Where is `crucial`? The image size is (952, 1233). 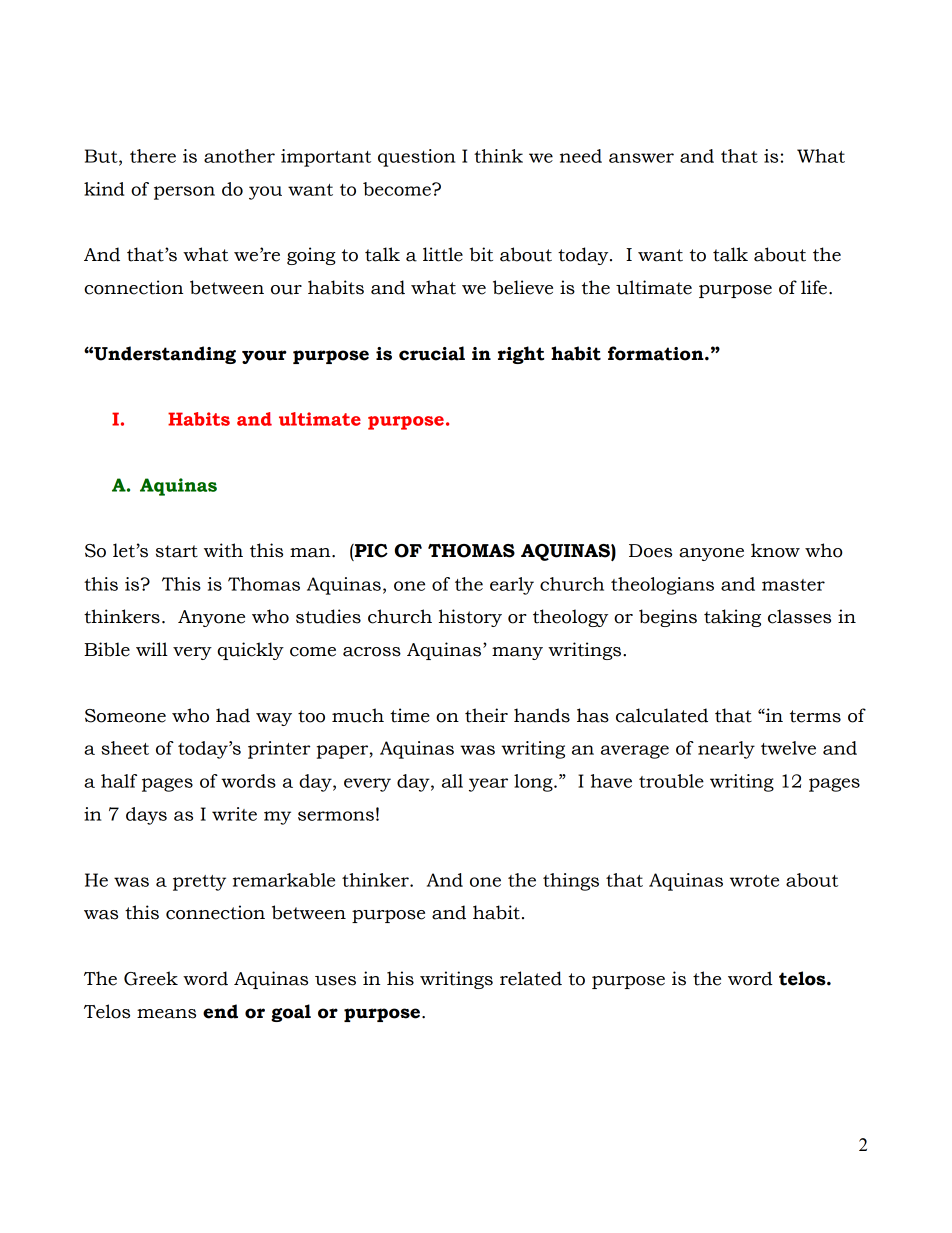
crucial is located at coordinates (432, 353).
